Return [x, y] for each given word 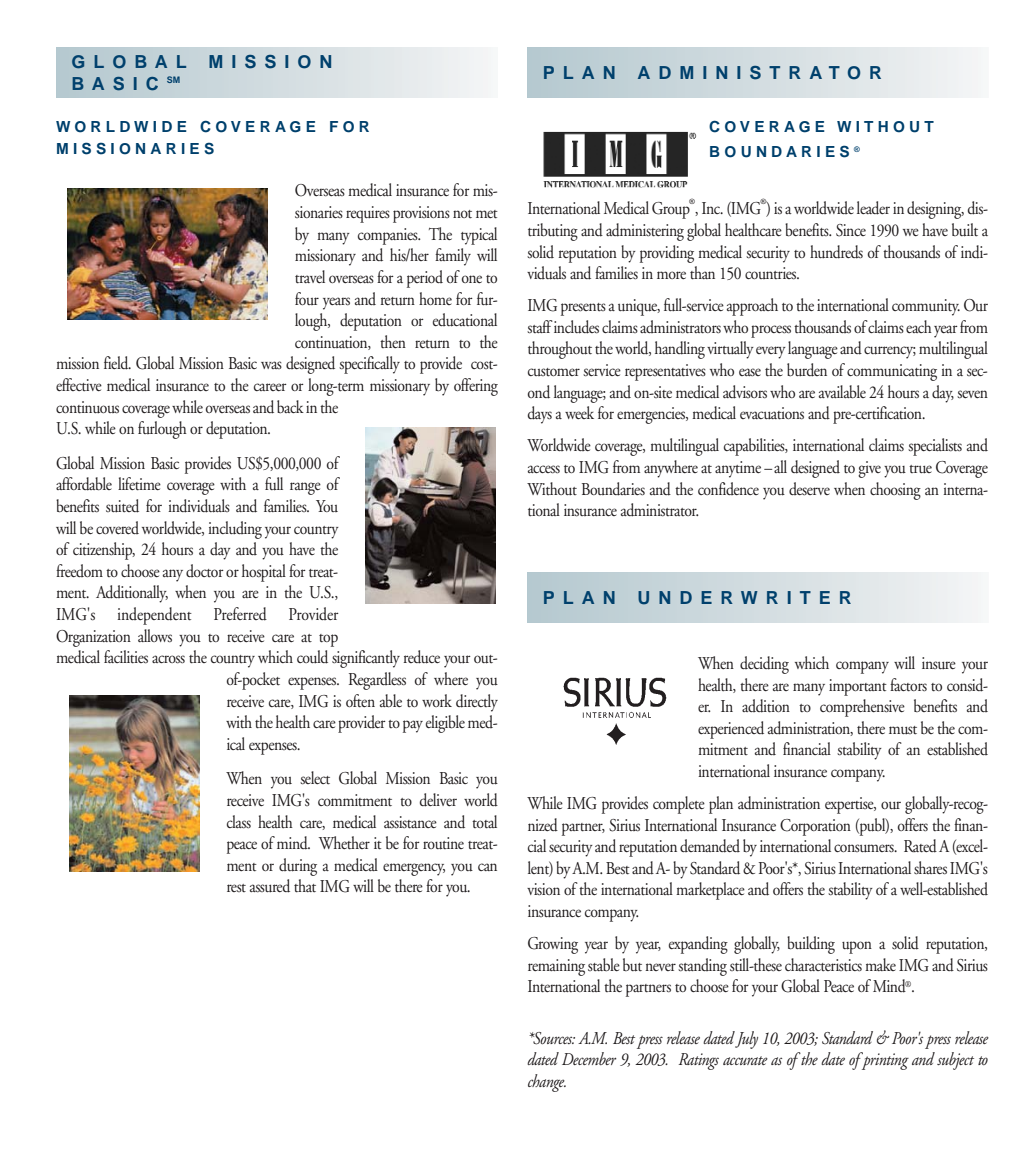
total [484, 822]
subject [955, 1061]
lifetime [139, 484]
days [540, 415]
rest [236, 888]
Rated [920, 846]
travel [310, 277]
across [168, 659]
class [239, 822]
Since [851, 230]
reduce [422, 657]
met [487, 214]
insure [939, 663]
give [869, 469]
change [547, 1083]
